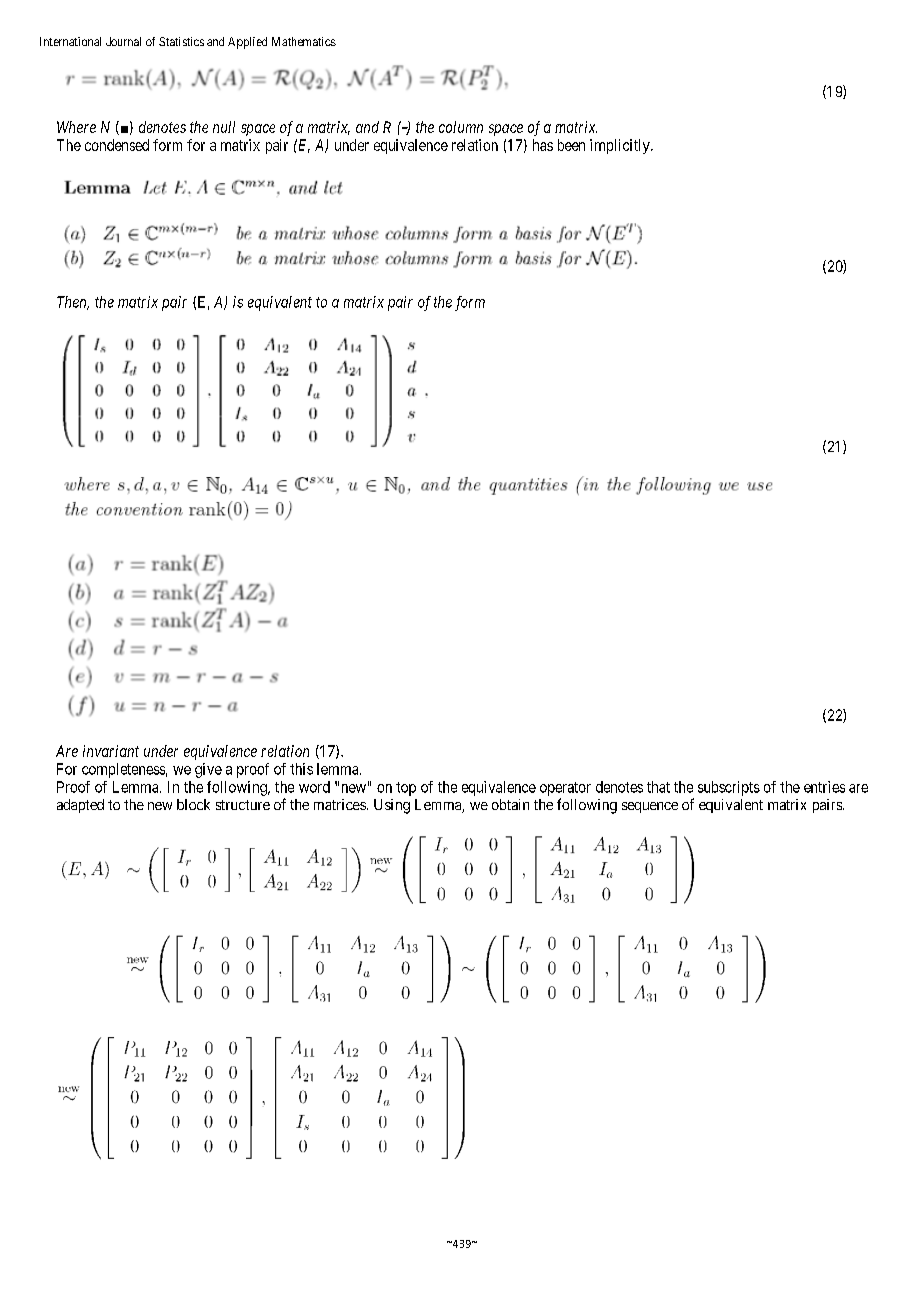 The width and height of the screenshot is (924, 1308). Describe the element at coordinates (406, 789) in the screenshot. I see `top` at that location.
